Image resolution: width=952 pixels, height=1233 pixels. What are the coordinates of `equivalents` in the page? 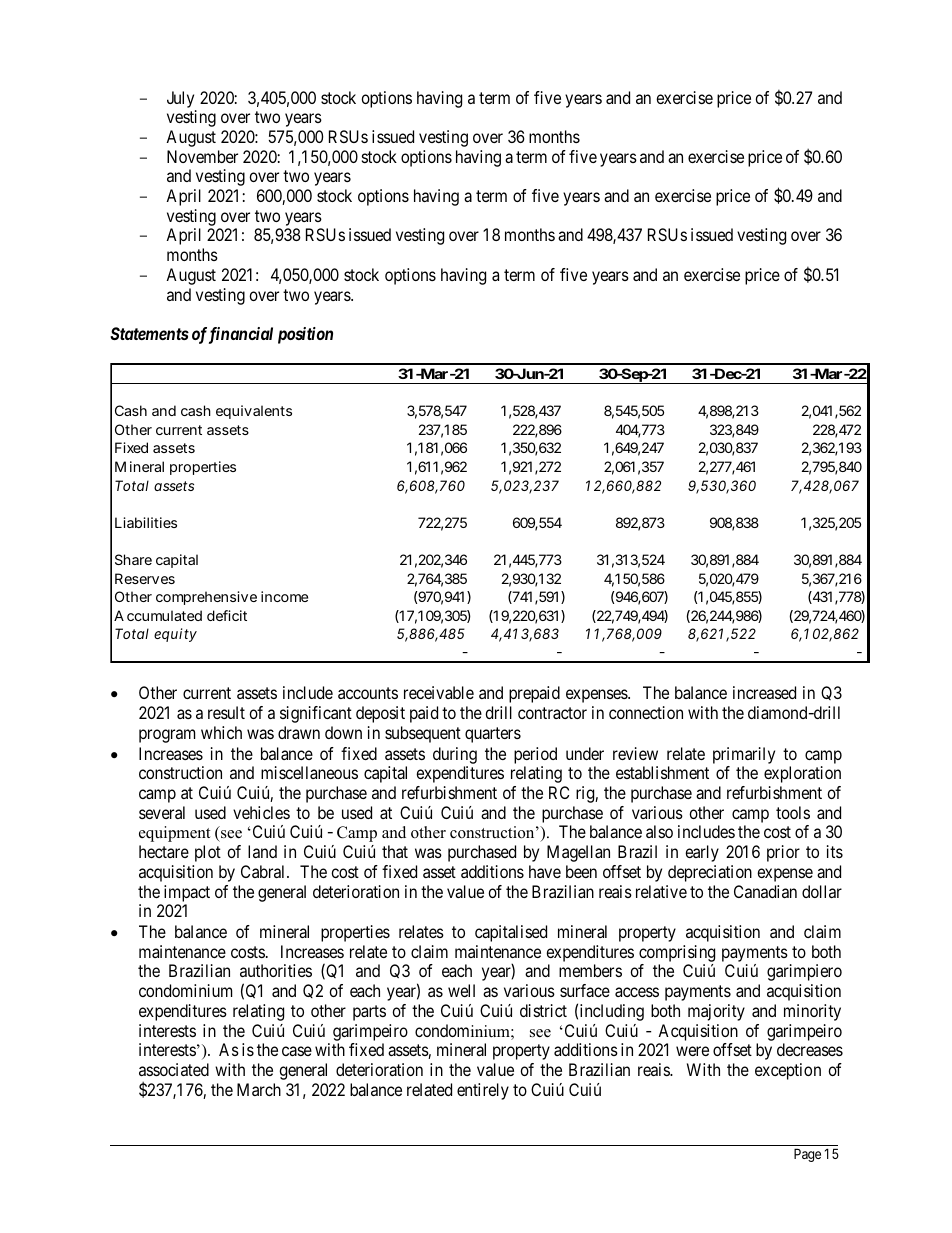 It's located at (254, 412).
